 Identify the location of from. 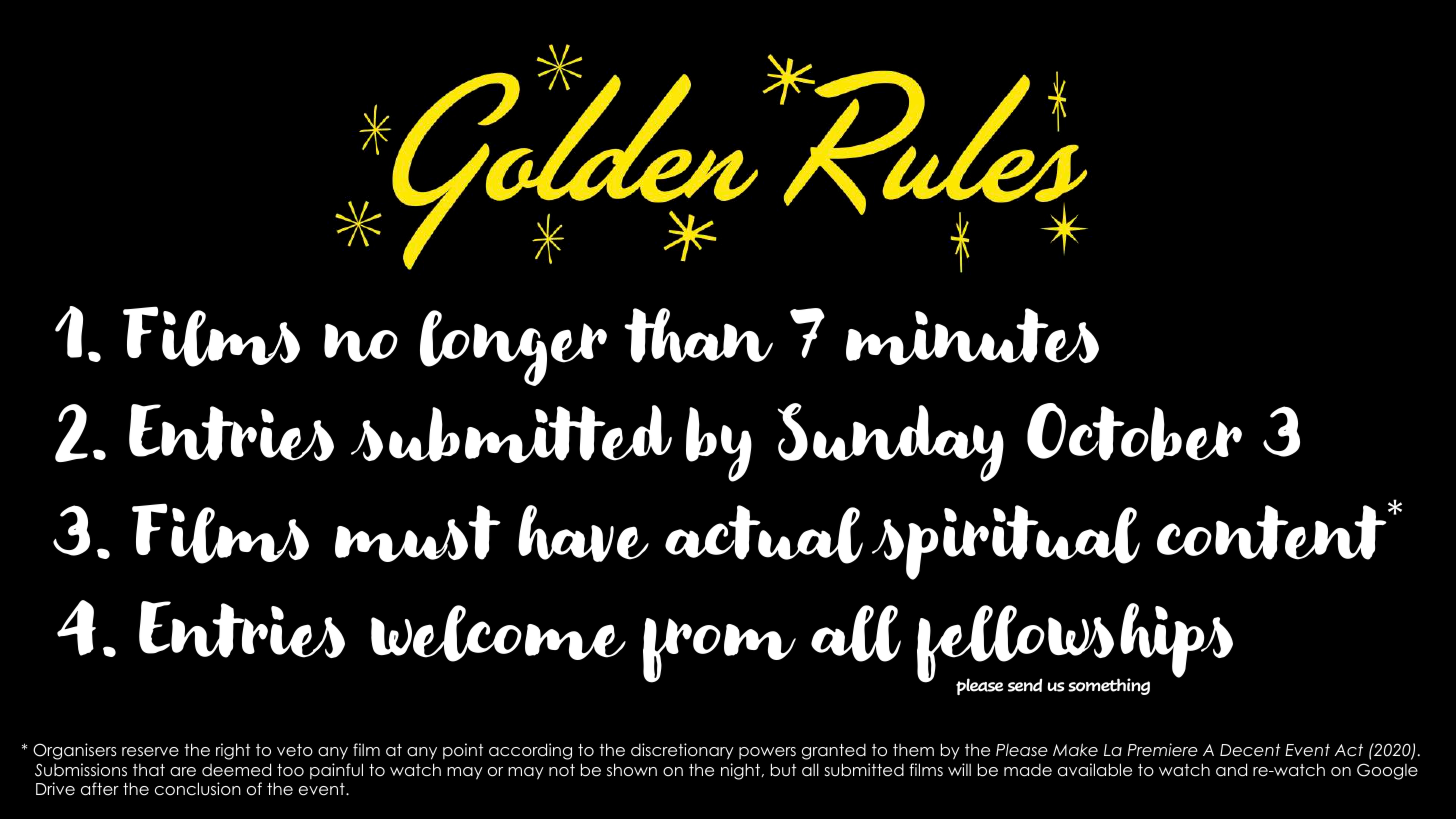
(719, 650).
